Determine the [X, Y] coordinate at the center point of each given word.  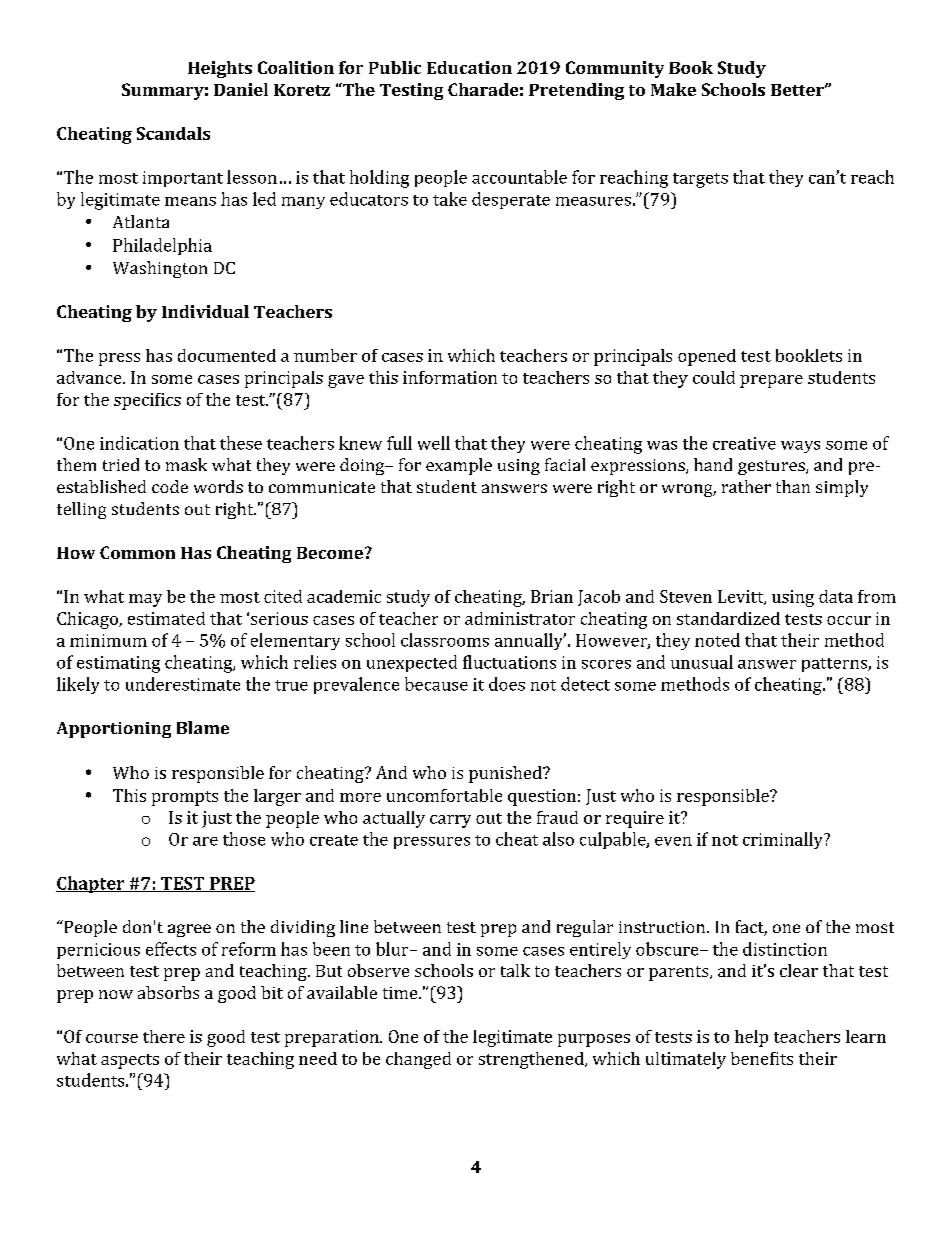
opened [707, 357]
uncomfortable [444, 795]
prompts [185, 798]
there [164, 1036]
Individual [205, 311]
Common [137, 552]
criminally [784, 840]
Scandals [173, 133]
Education [469, 67]
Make [673, 89]
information [450, 377]
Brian [552, 596]
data [836, 596]
